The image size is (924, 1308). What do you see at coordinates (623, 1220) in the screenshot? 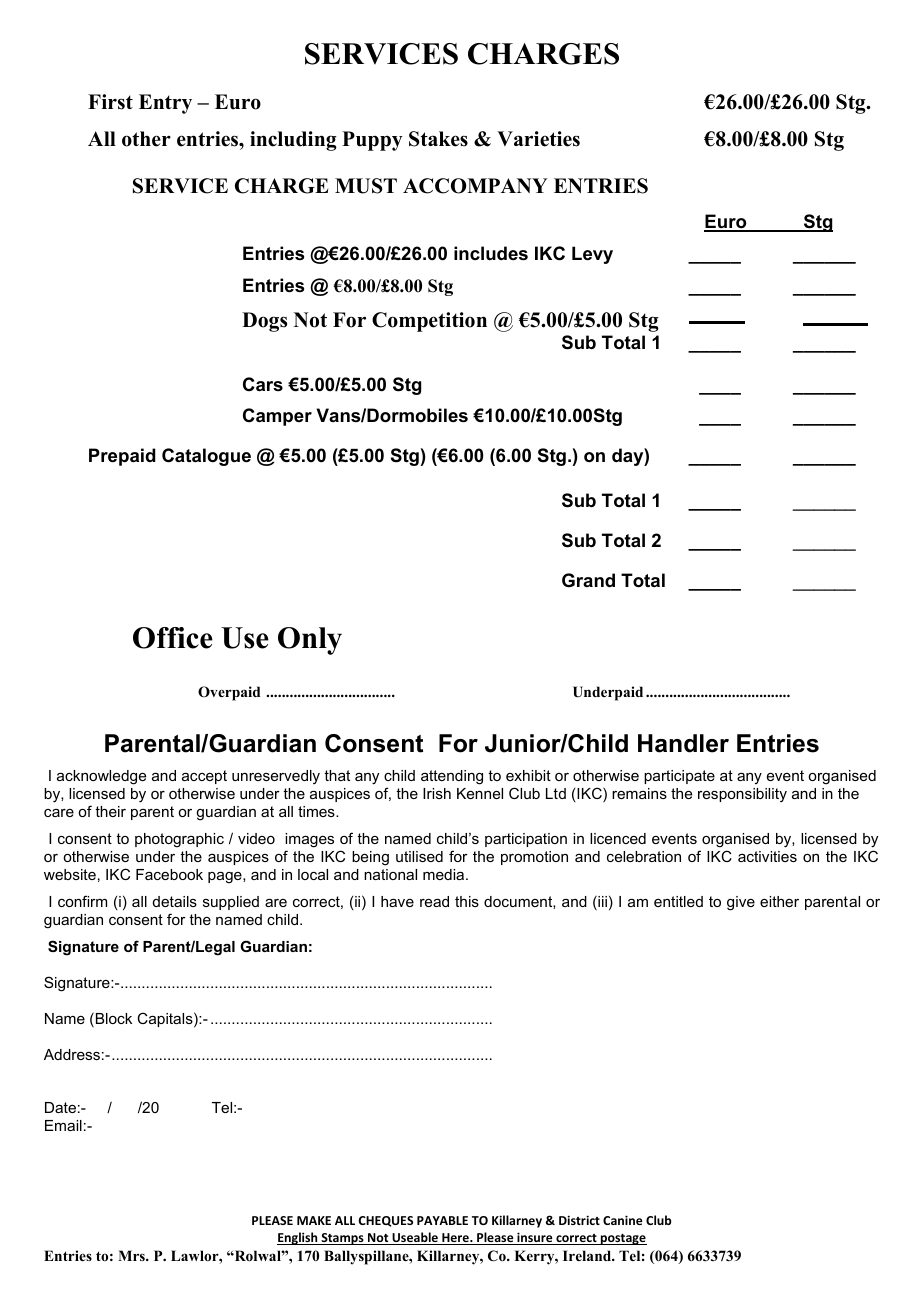
I see `Canine` at bounding box center [623, 1220].
